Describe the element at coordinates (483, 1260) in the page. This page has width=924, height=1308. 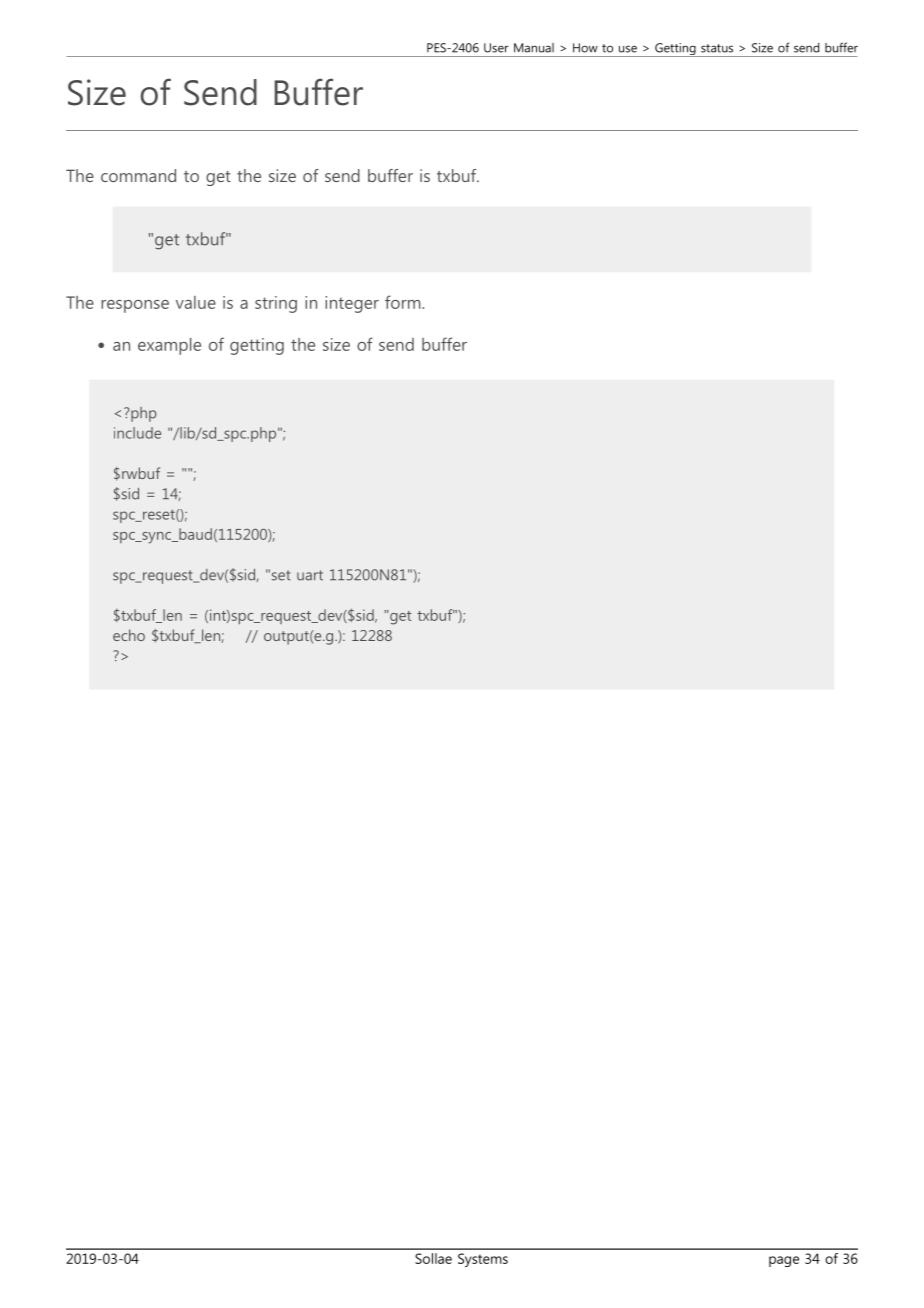
I see `Systems` at that location.
